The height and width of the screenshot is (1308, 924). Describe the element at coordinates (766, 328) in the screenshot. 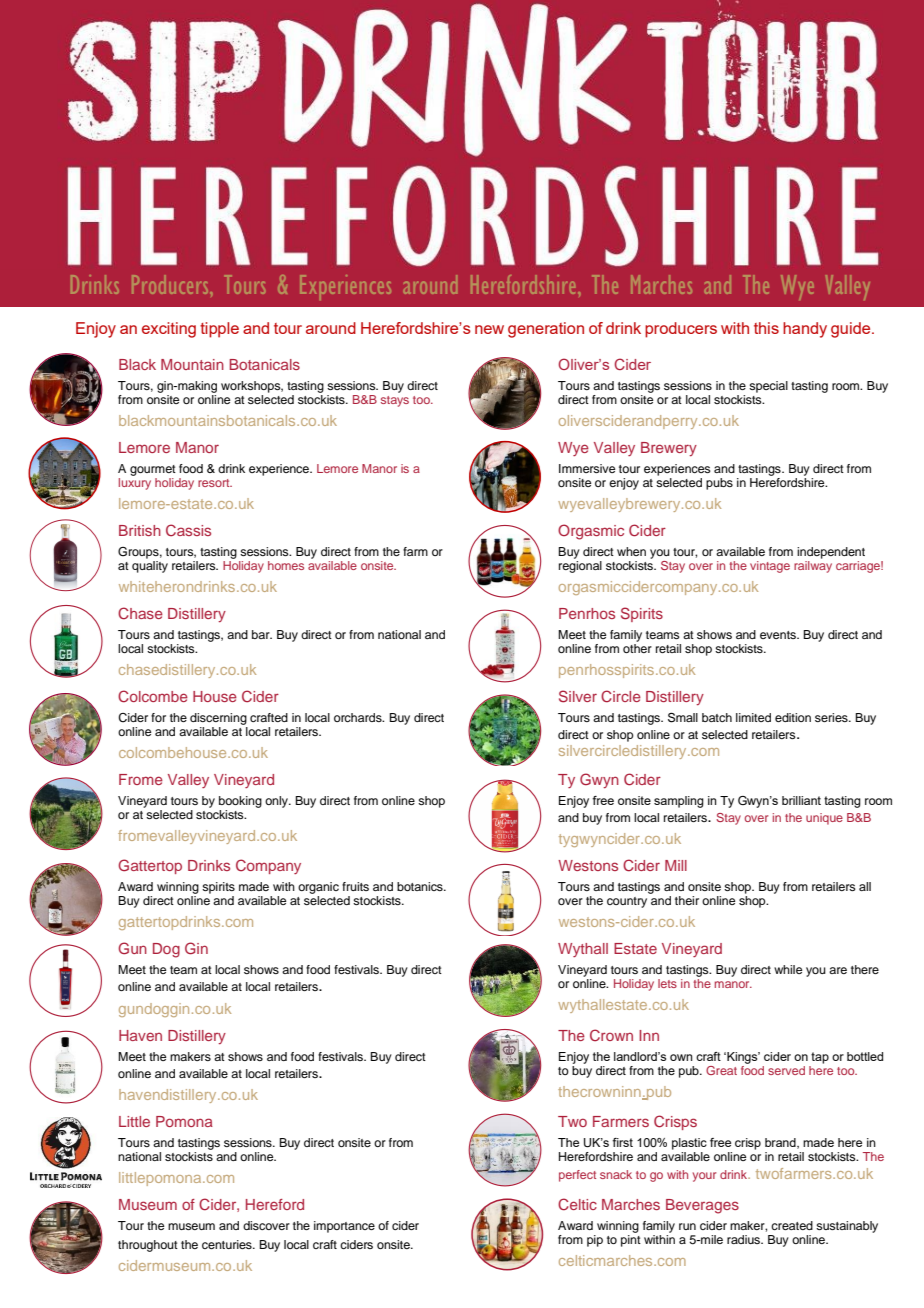

I see `this` at that location.
